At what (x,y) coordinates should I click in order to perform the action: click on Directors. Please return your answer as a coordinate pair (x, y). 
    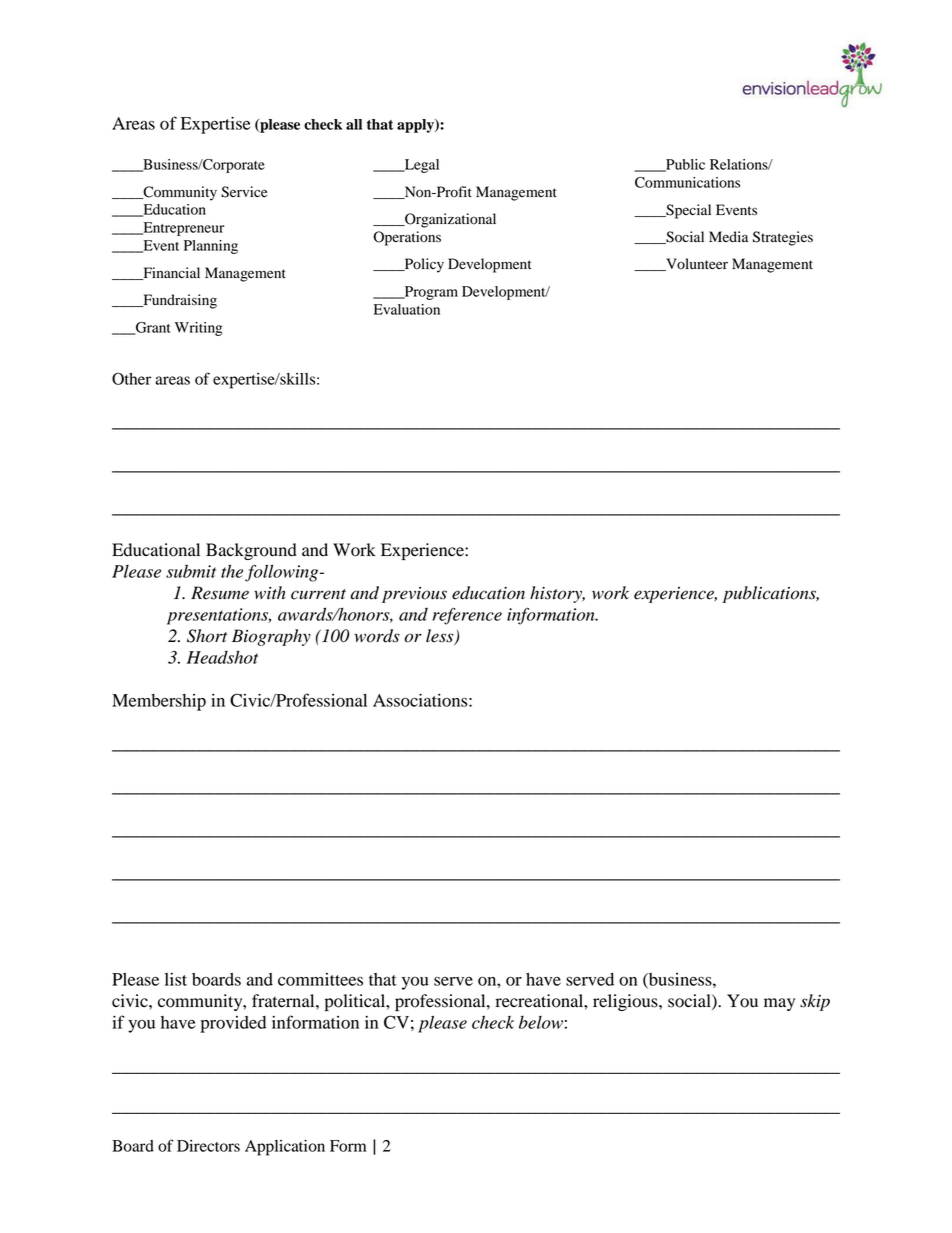
    Looking at the image, I should click on (208, 1146).
